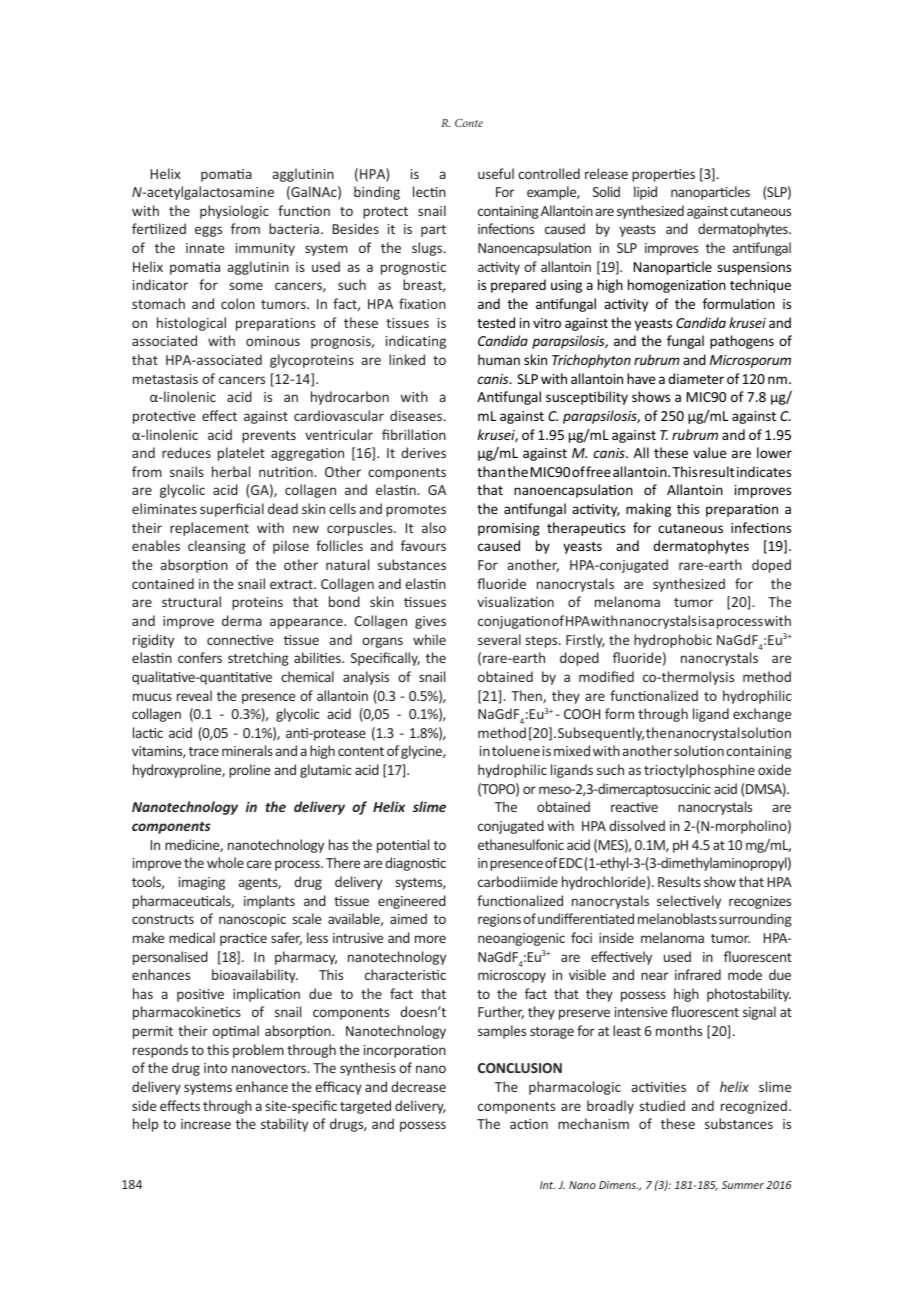 The height and width of the screenshot is (1308, 924). What do you see at coordinates (165, 379) in the screenshot?
I see `metastasis` at bounding box center [165, 379].
